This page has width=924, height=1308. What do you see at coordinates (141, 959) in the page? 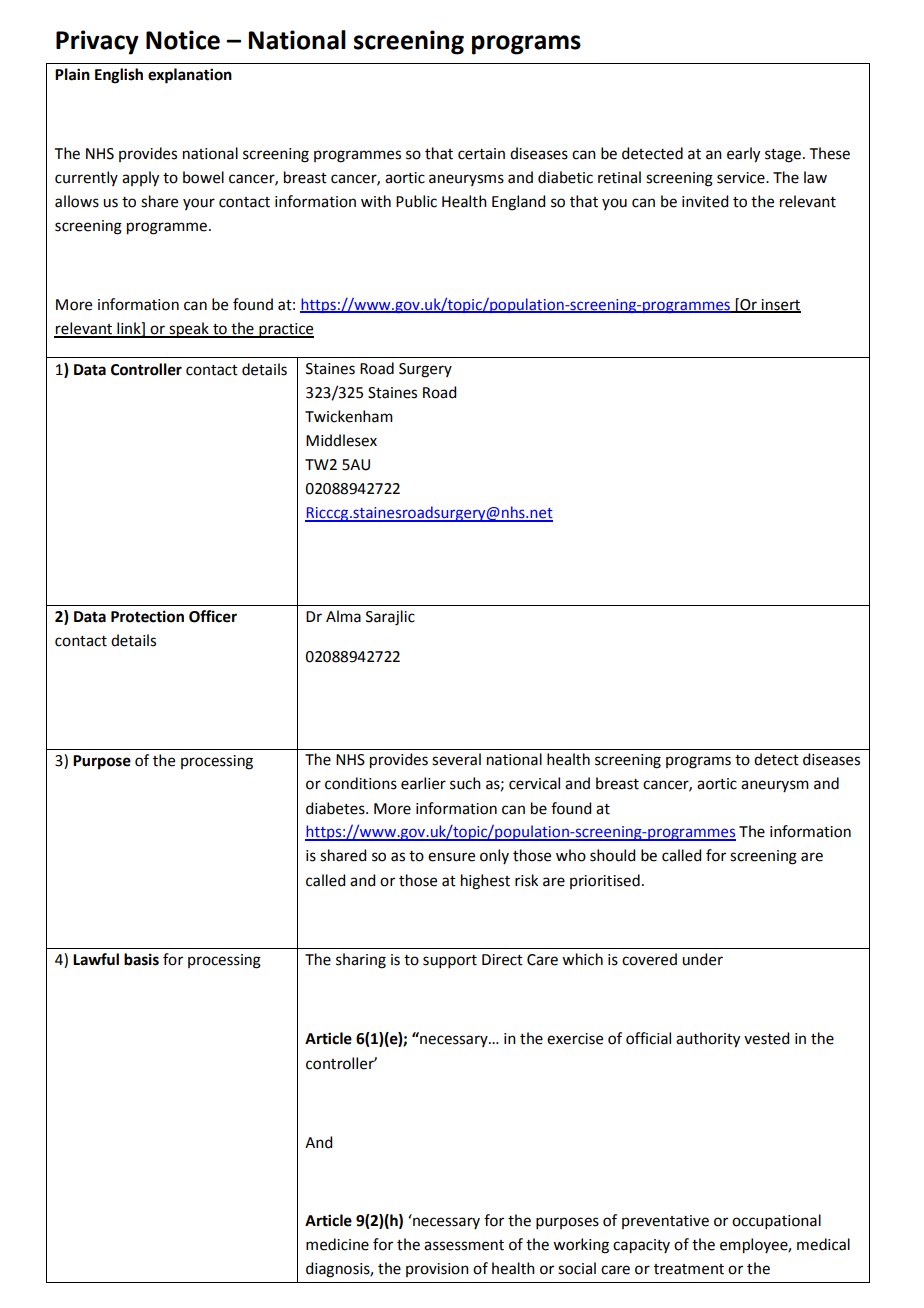
I see `basis` at bounding box center [141, 959].
